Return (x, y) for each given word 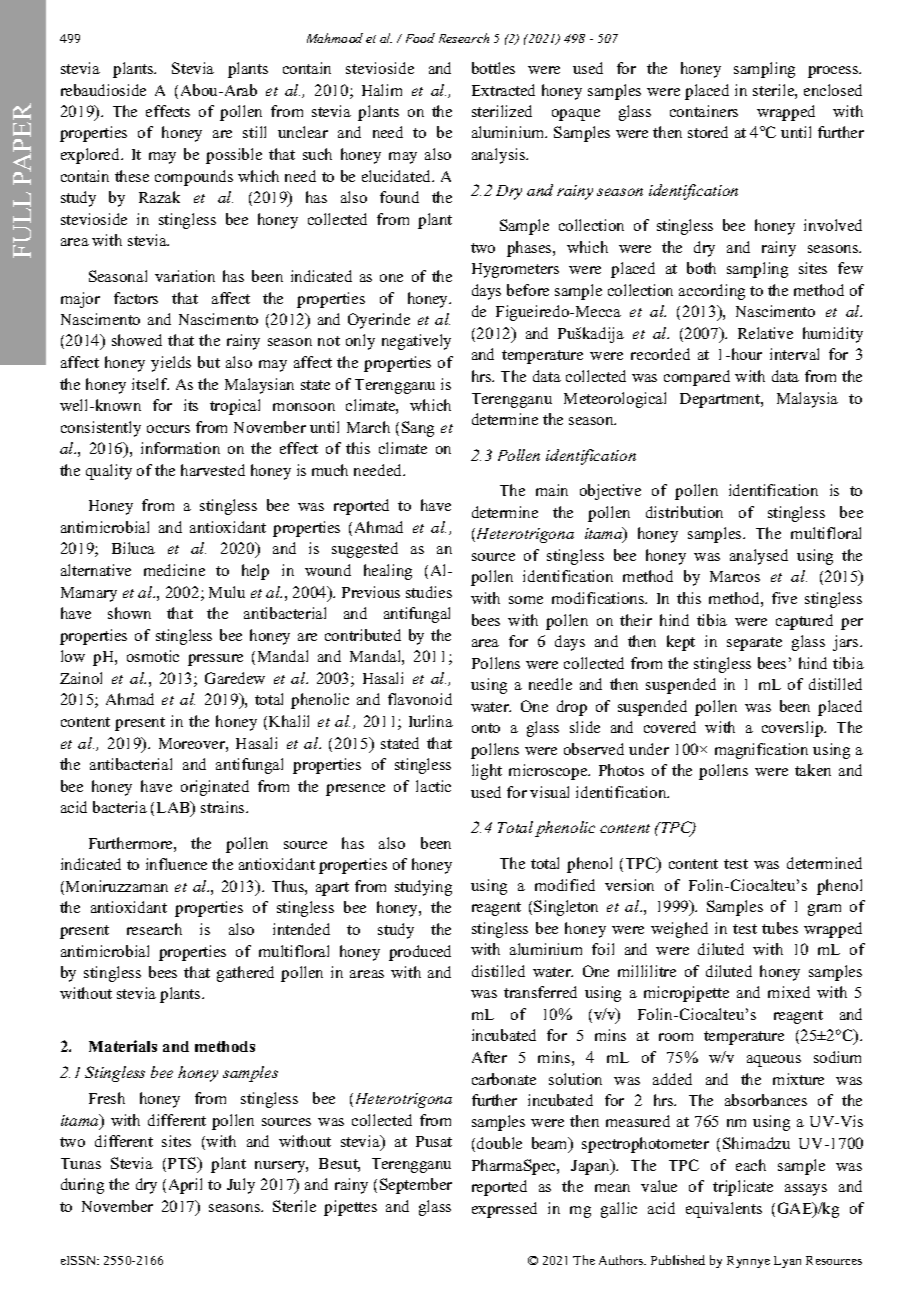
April (185, 1186)
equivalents (724, 1210)
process (834, 72)
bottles (493, 68)
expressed (504, 1210)
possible (234, 156)
